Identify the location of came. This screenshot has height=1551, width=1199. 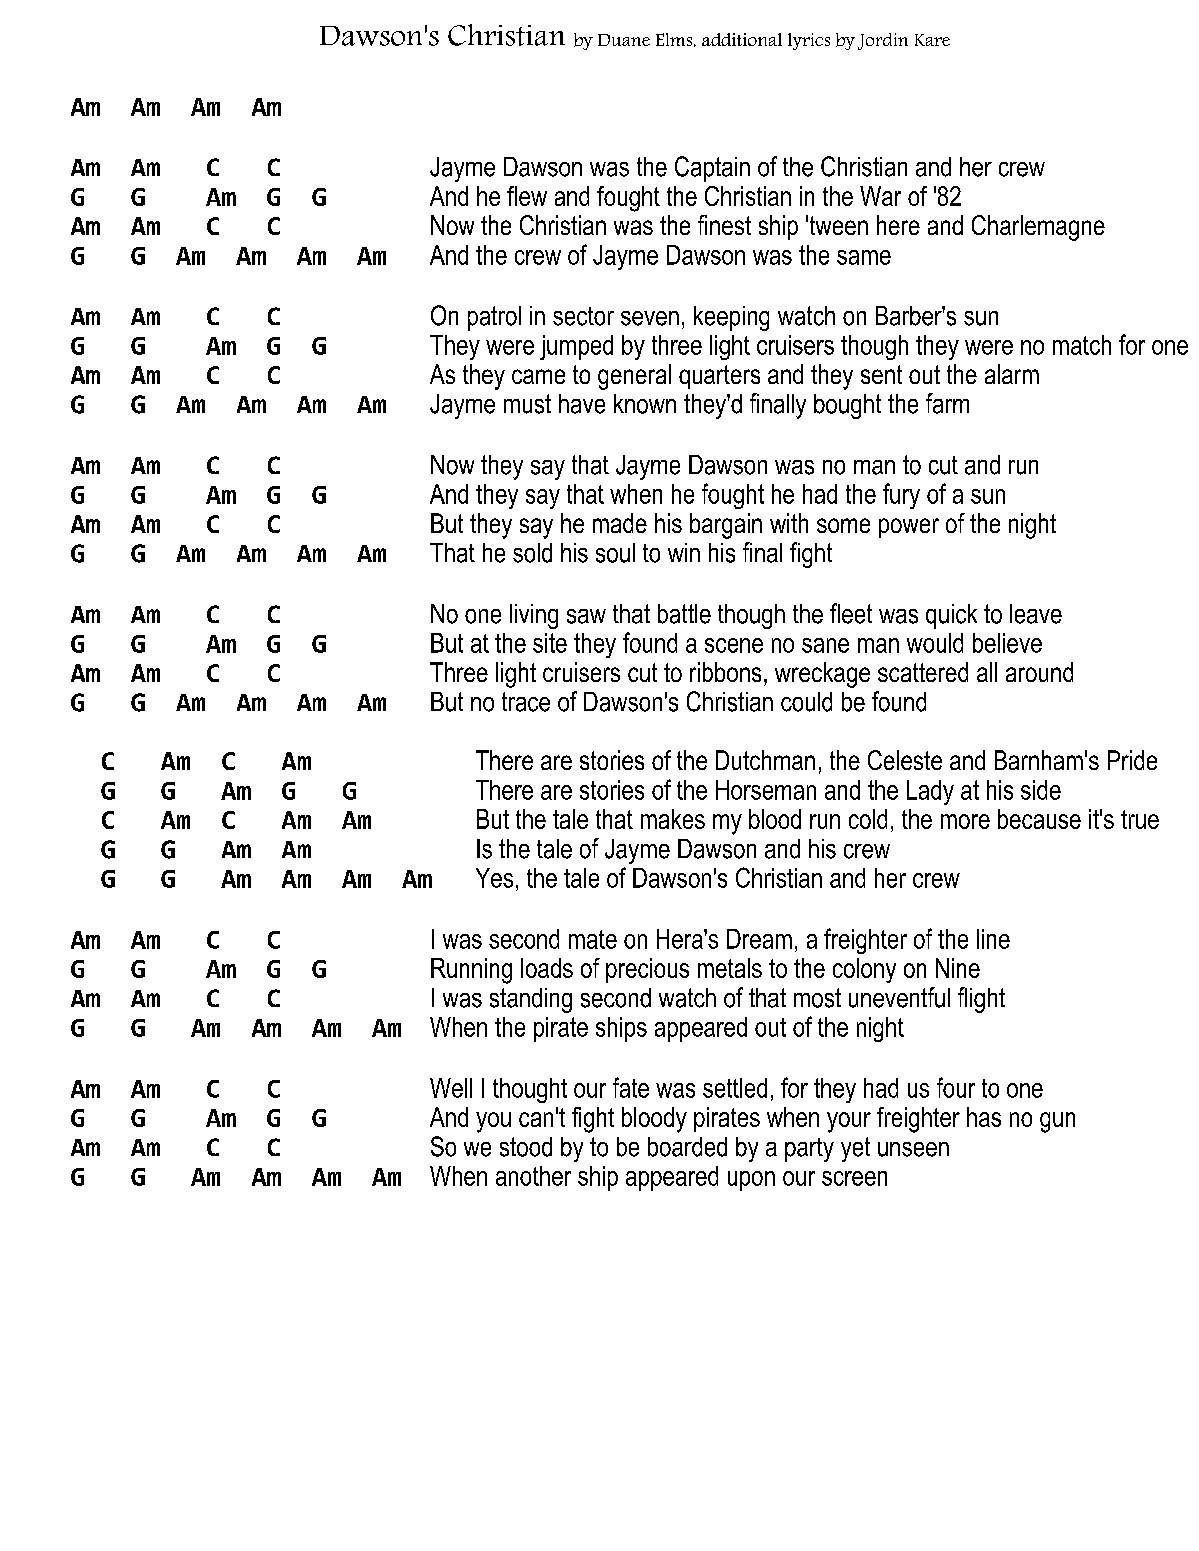
(538, 376).
